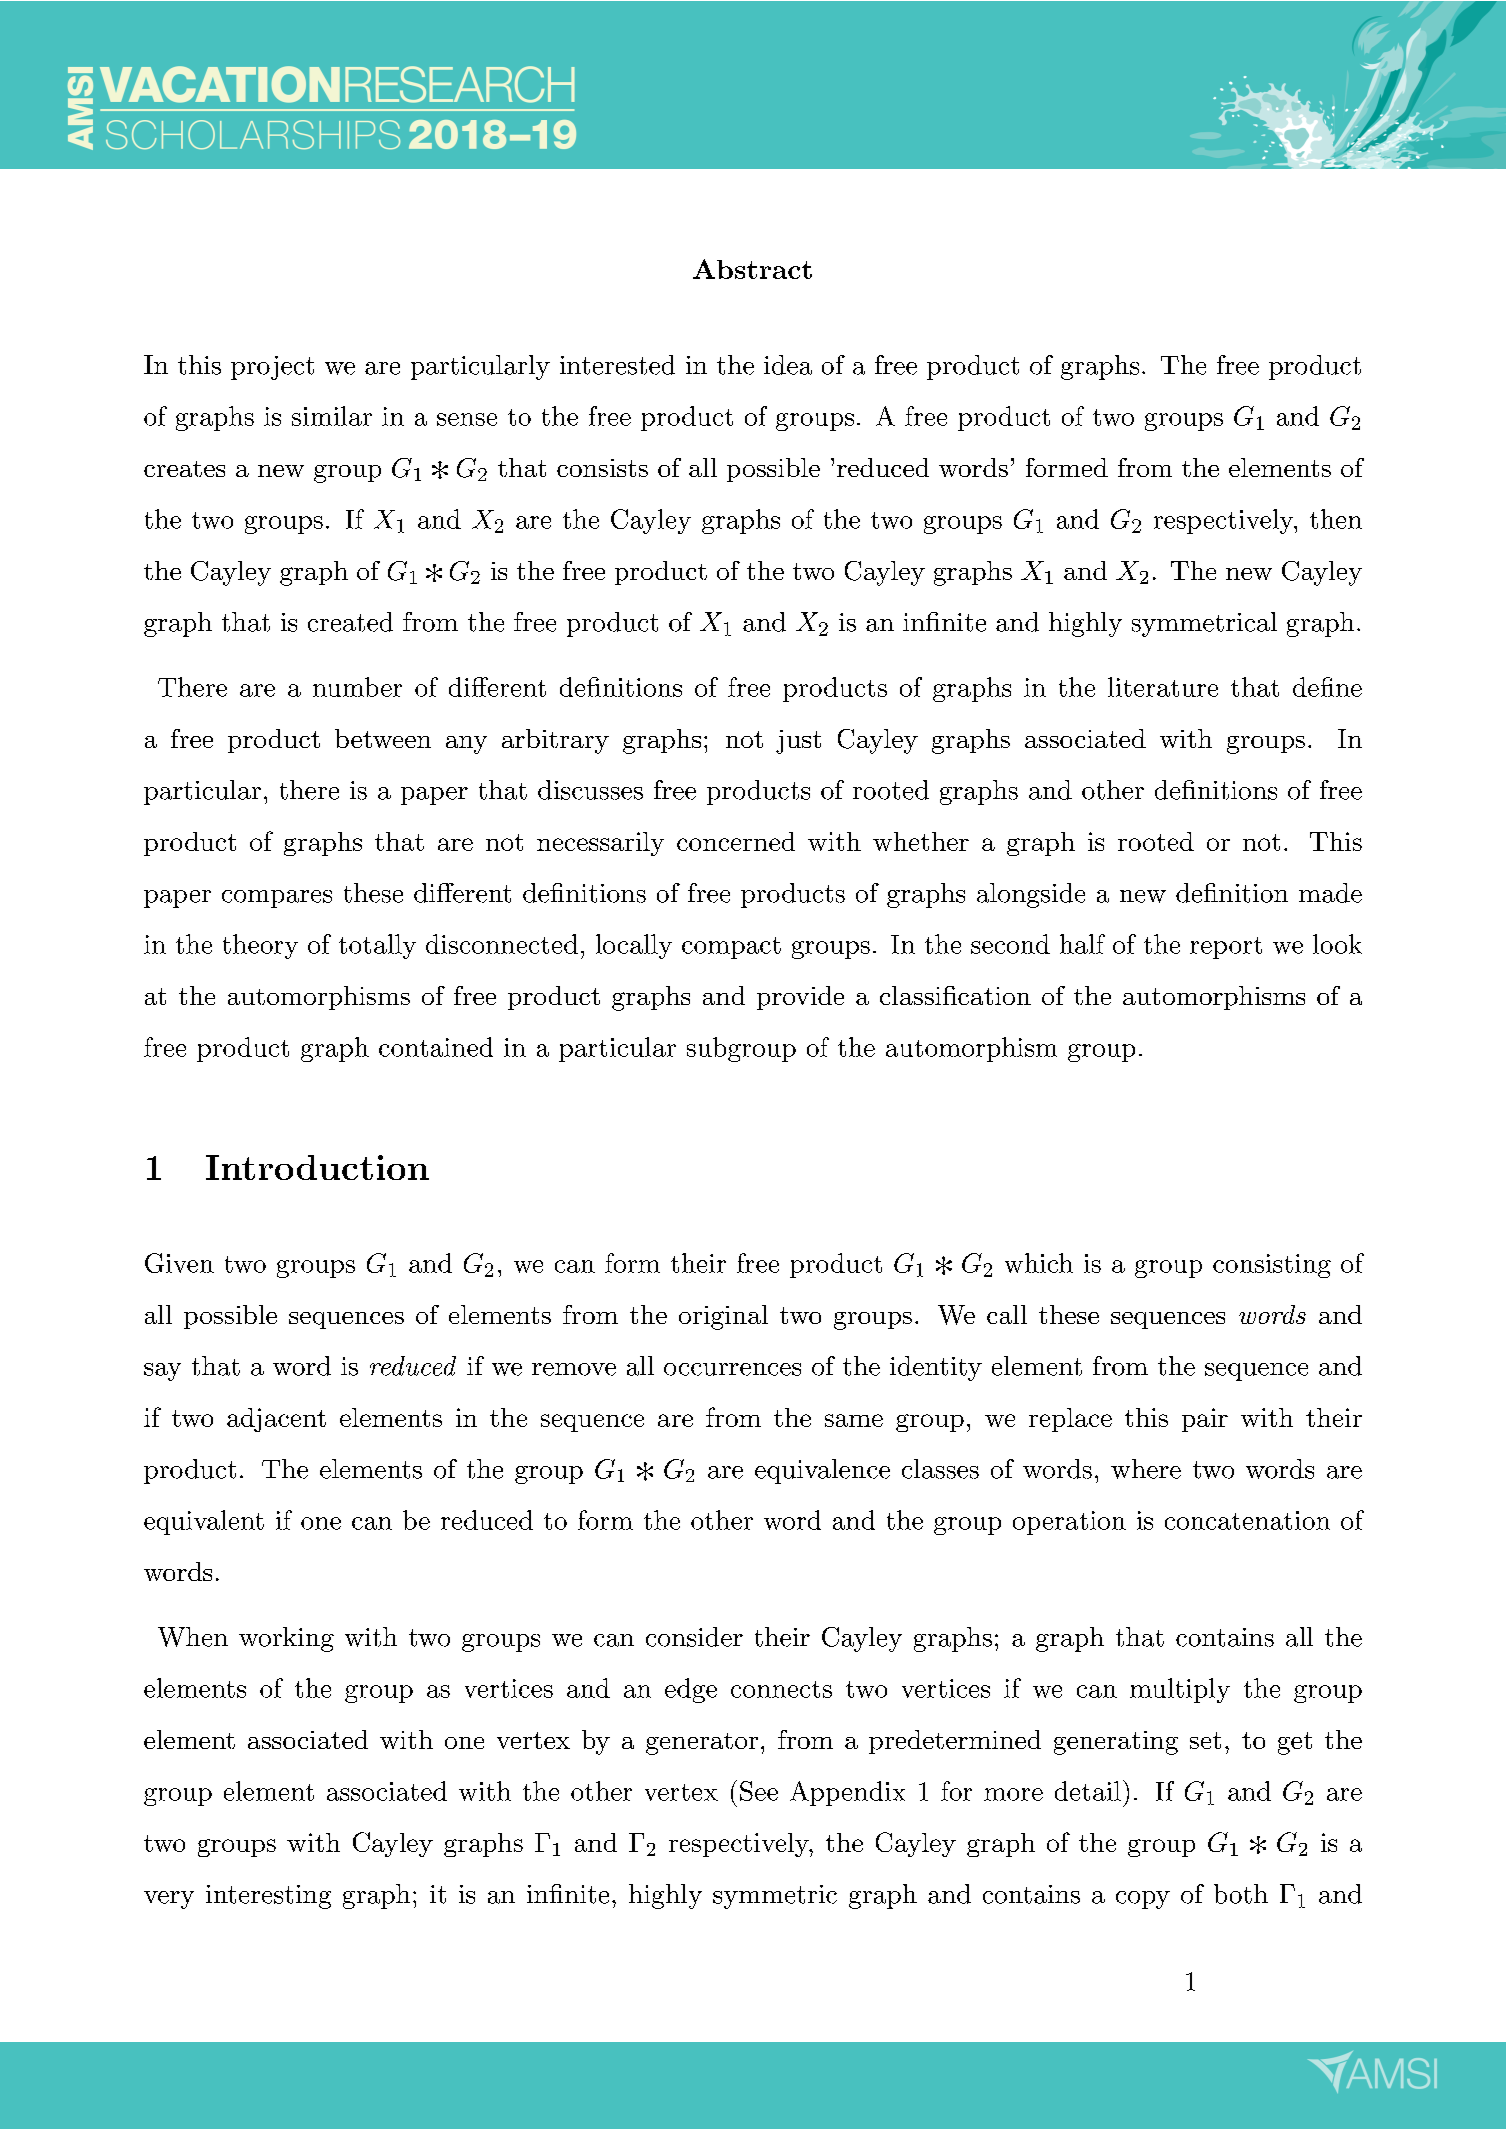 This screenshot has width=1506, height=2130. I want to click on project, so click(272, 368).
